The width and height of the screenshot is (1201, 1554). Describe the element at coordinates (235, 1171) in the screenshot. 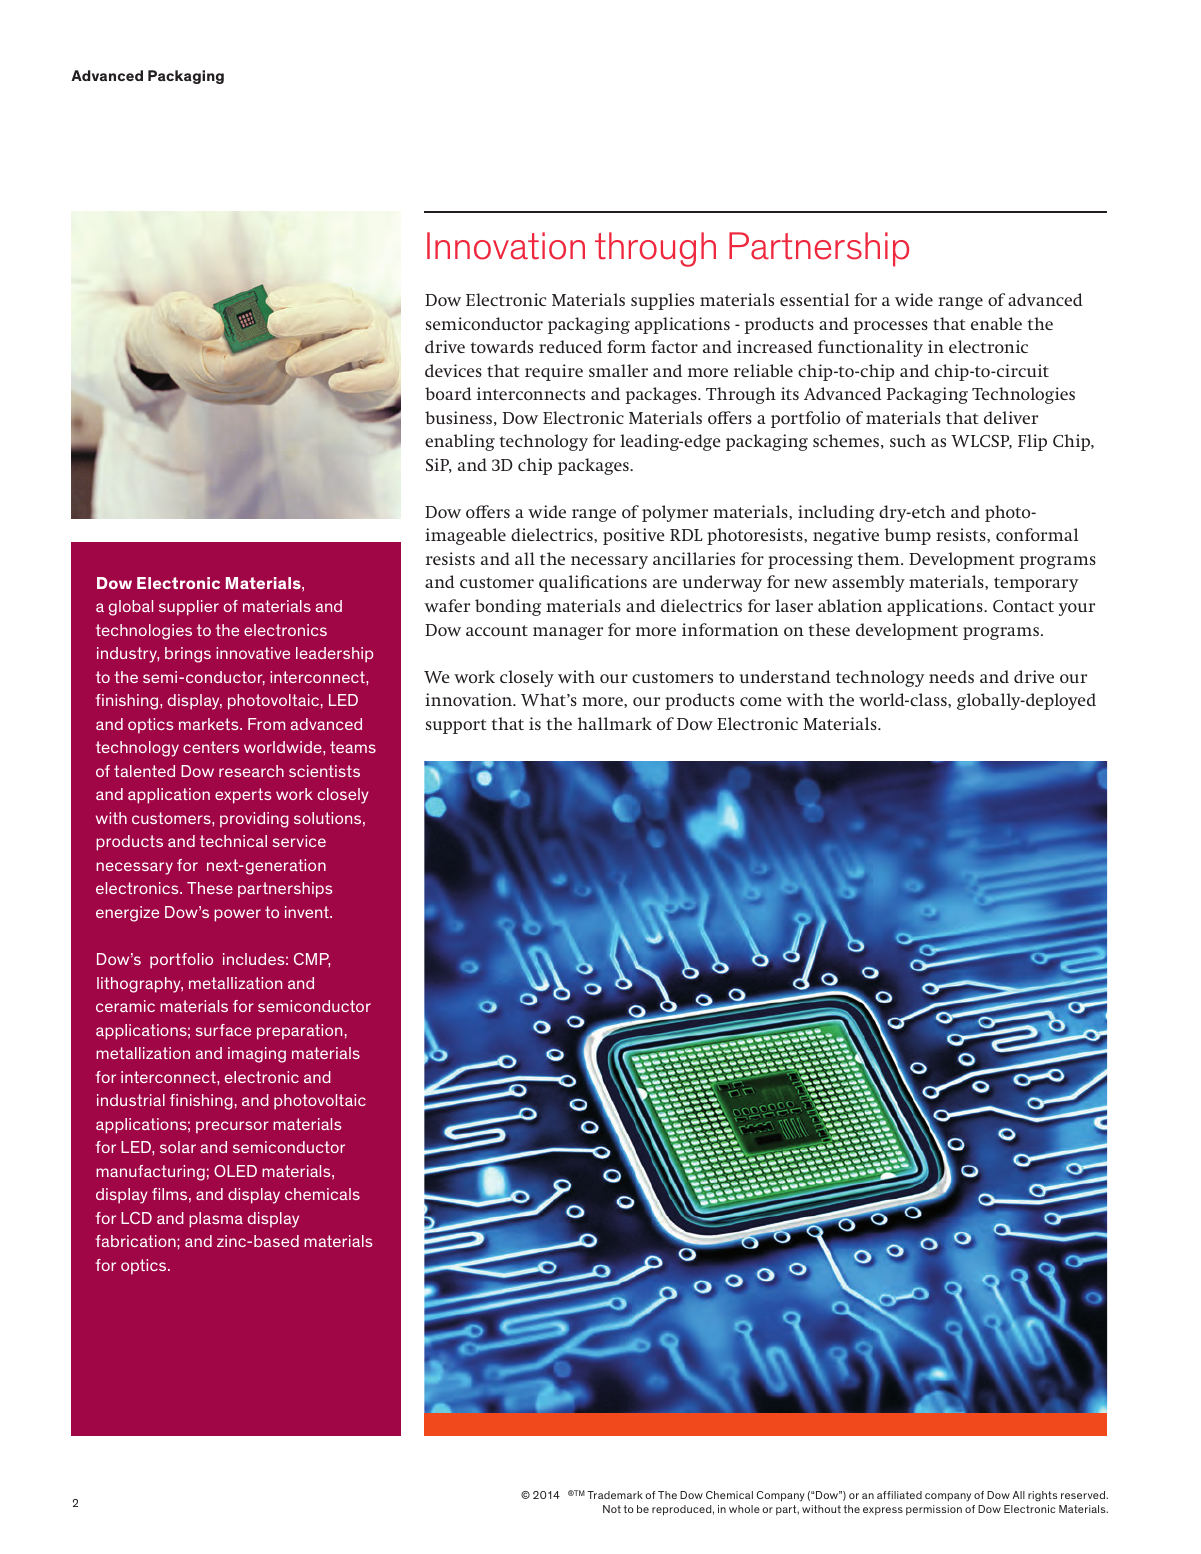

I see `OLED` at that location.
